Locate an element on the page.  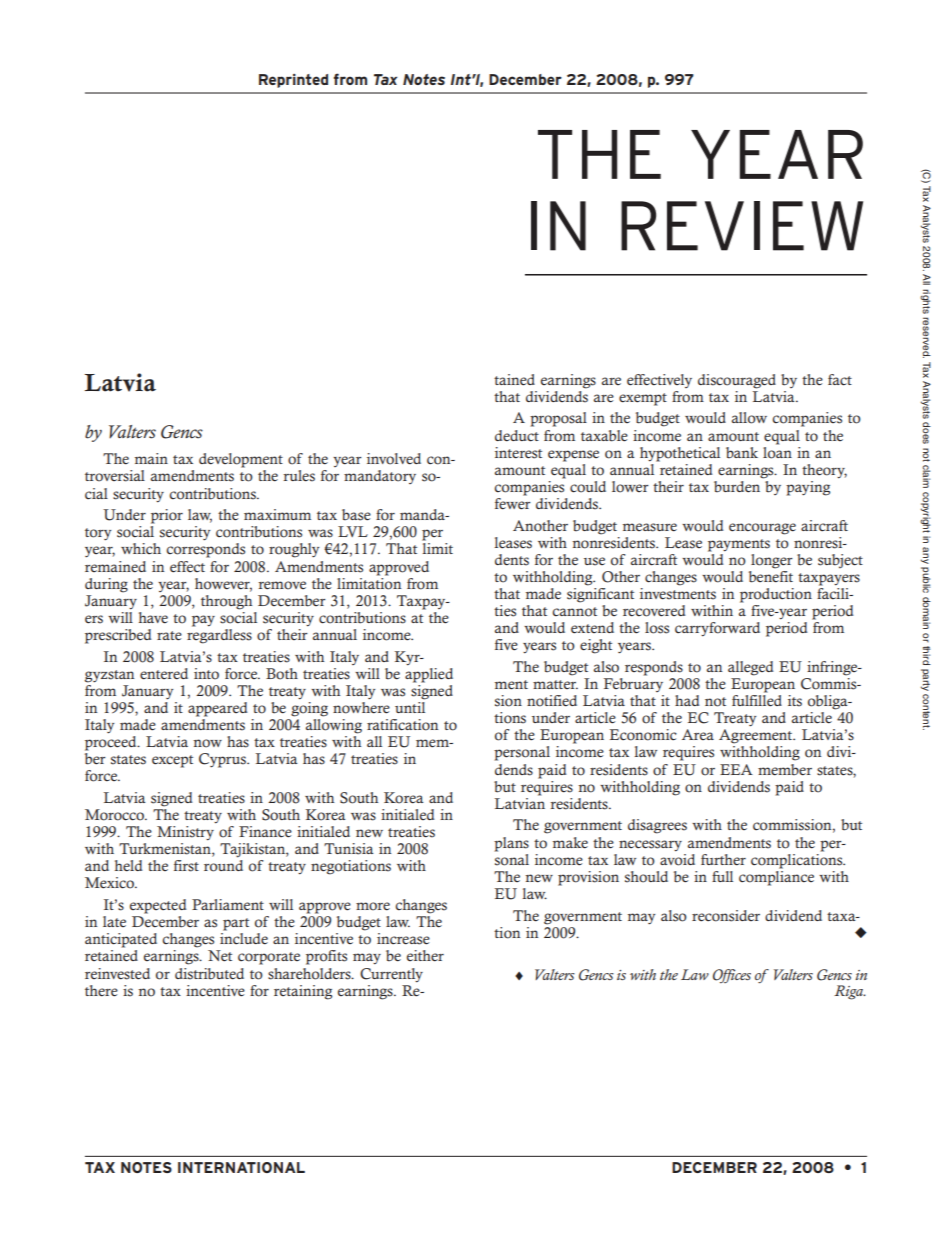
either is located at coordinates (425, 956).
